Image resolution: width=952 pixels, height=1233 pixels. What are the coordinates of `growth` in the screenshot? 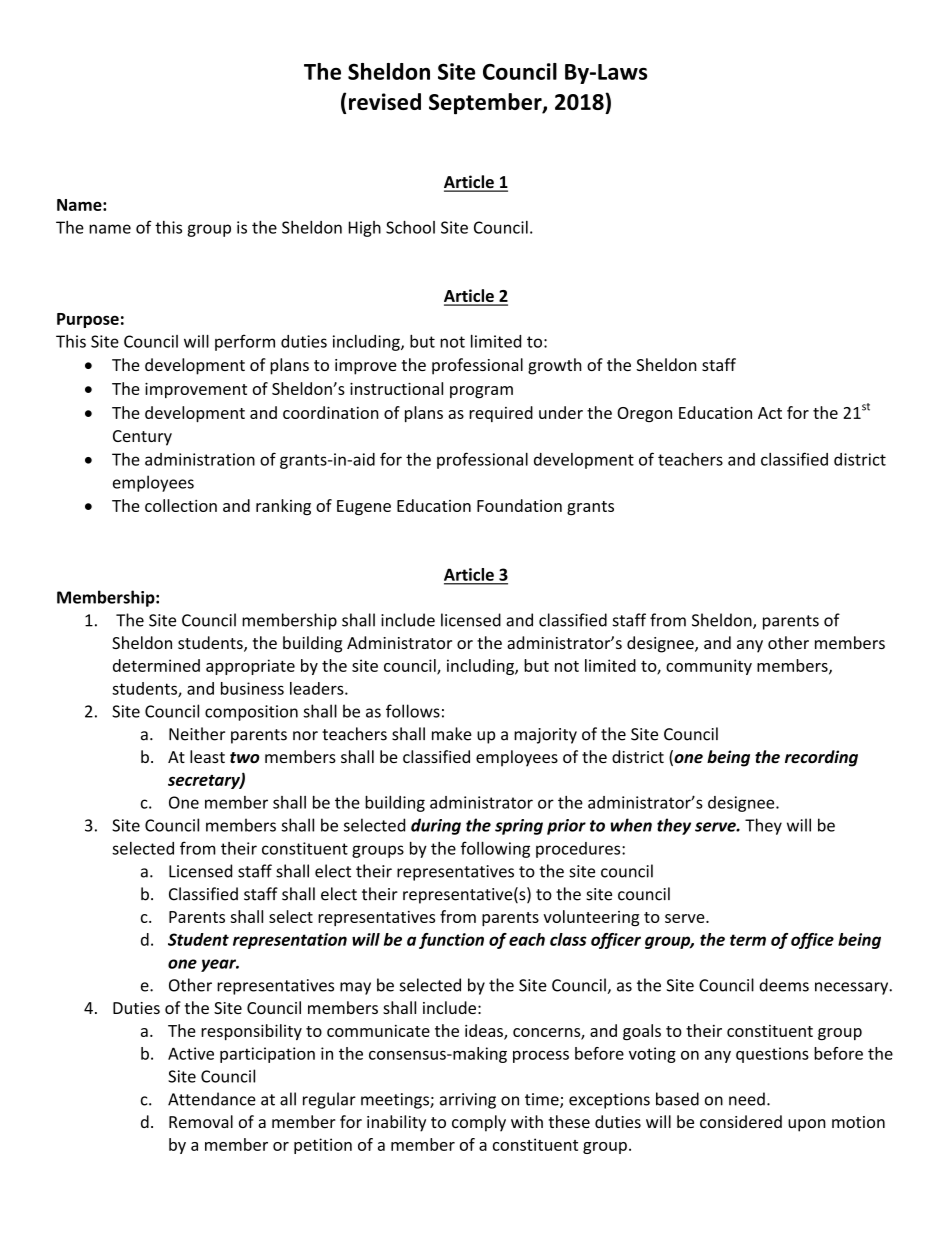 It's located at (555, 366).
